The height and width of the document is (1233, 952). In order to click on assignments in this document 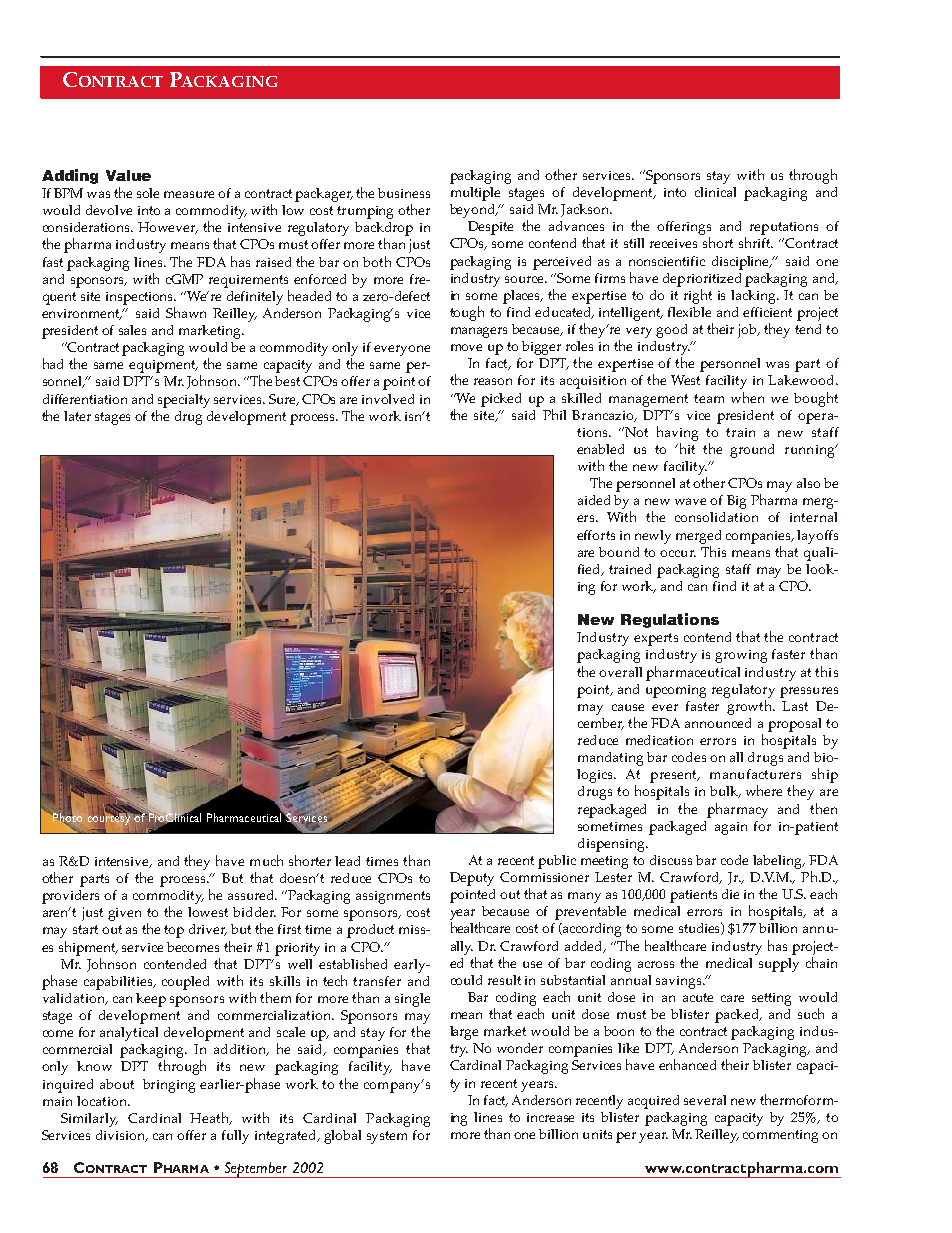, I will do `click(393, 897)`.
